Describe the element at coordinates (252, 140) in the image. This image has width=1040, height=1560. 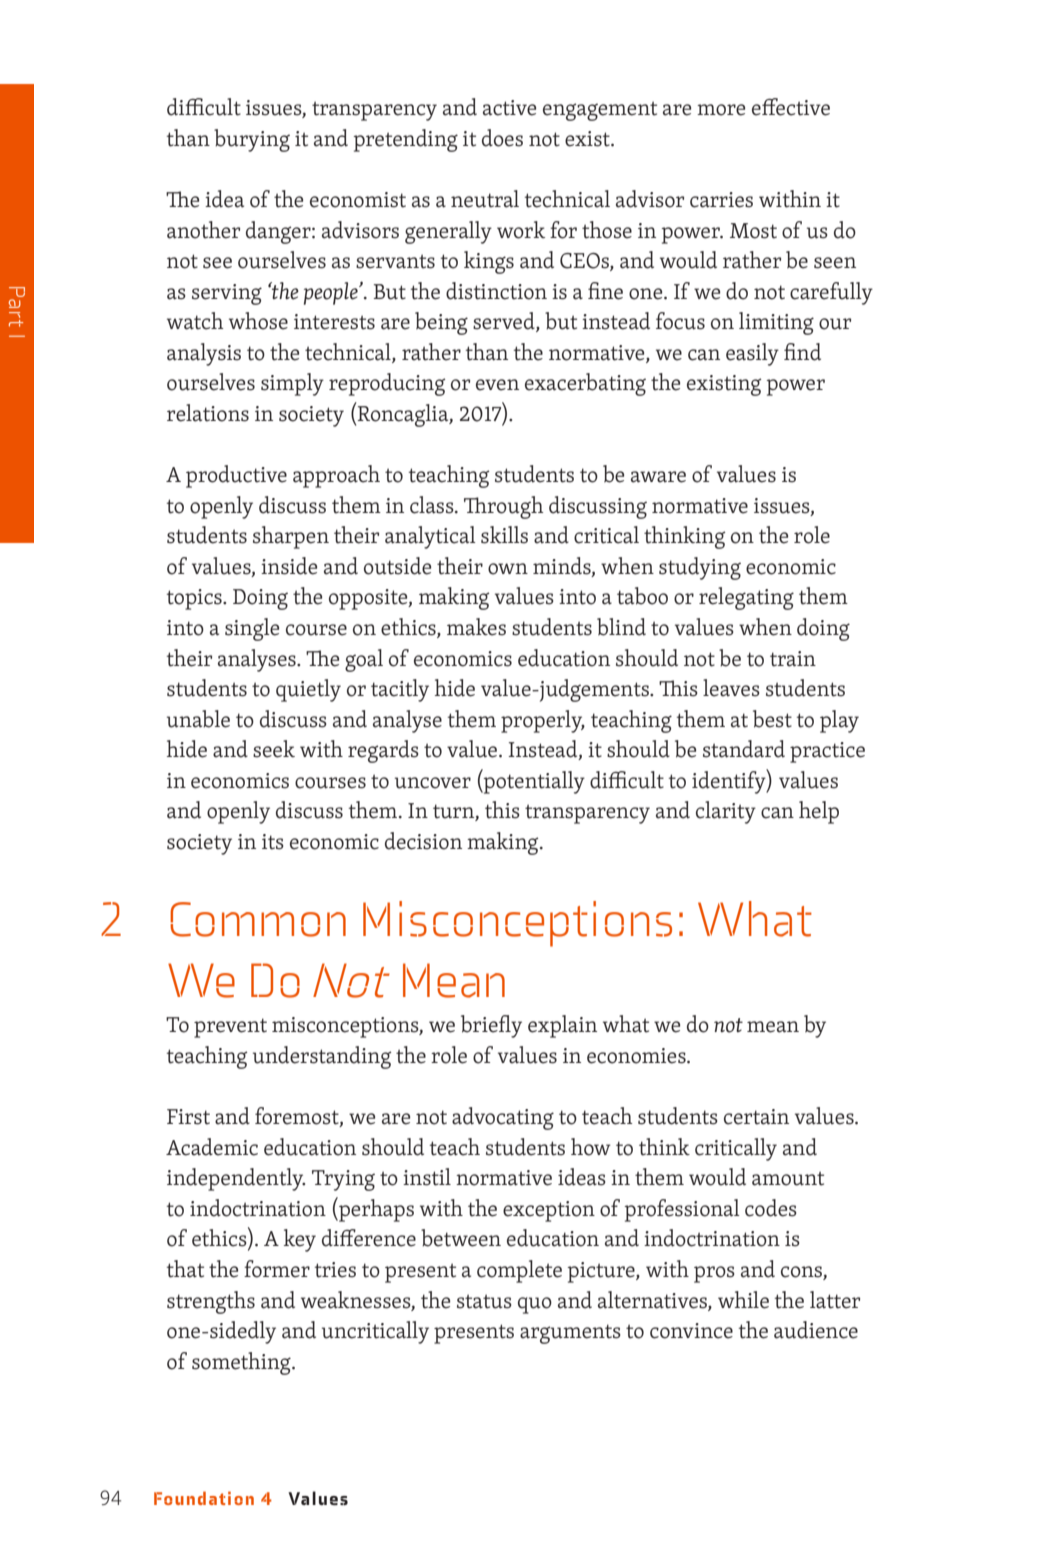
I see `burying` at that location.
